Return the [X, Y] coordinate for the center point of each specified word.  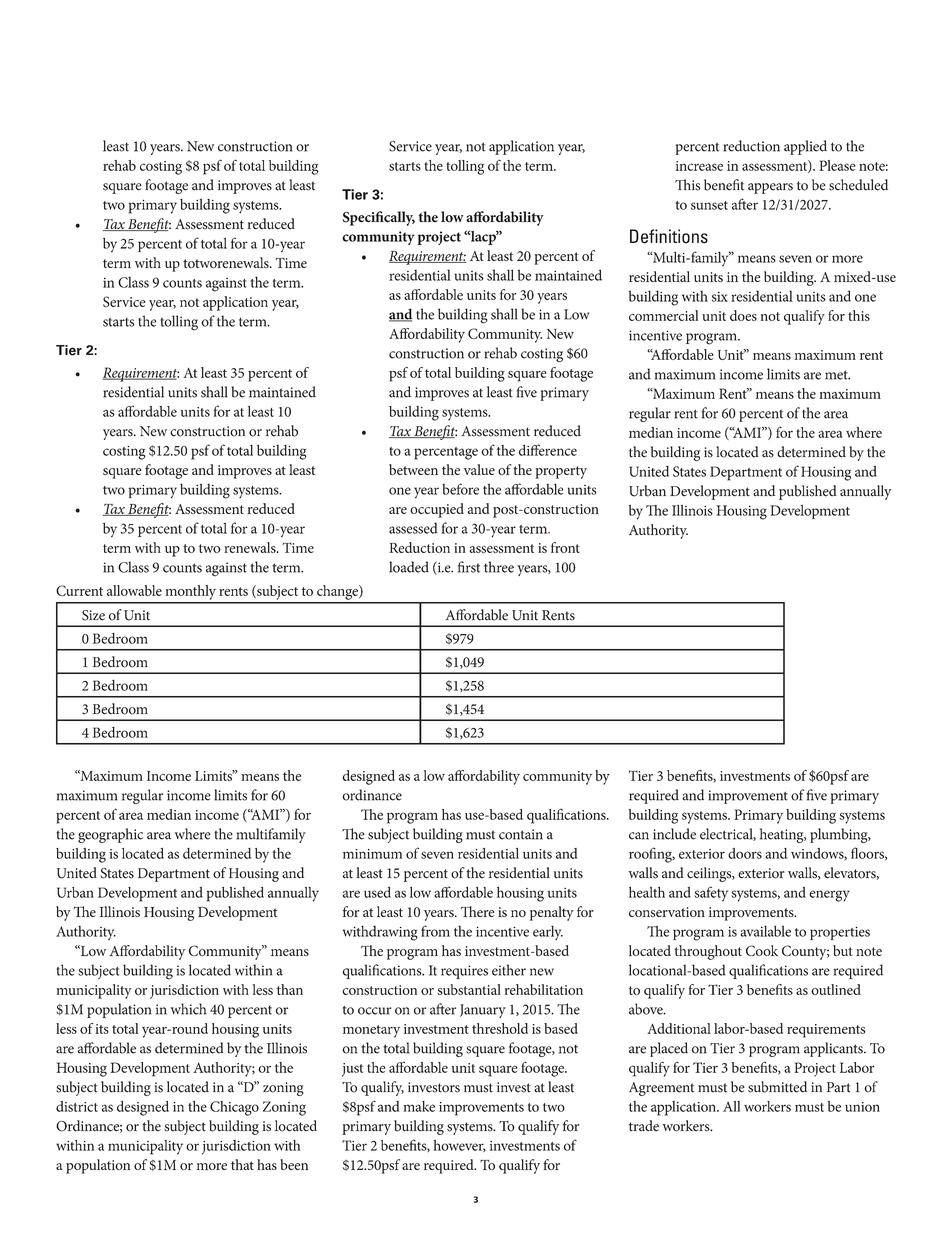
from [435, 931]
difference [548, 450]
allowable [134, 590]
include [674, 834]
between [413, 469]
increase [699, 166]
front [565, 547]
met [837, 375]
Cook [762, 950]
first [469, 567]
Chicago [234, 1108]
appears [770, 188]
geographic [110, 835]
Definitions [669, 236]
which [188, 1009]
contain [521, 834]
